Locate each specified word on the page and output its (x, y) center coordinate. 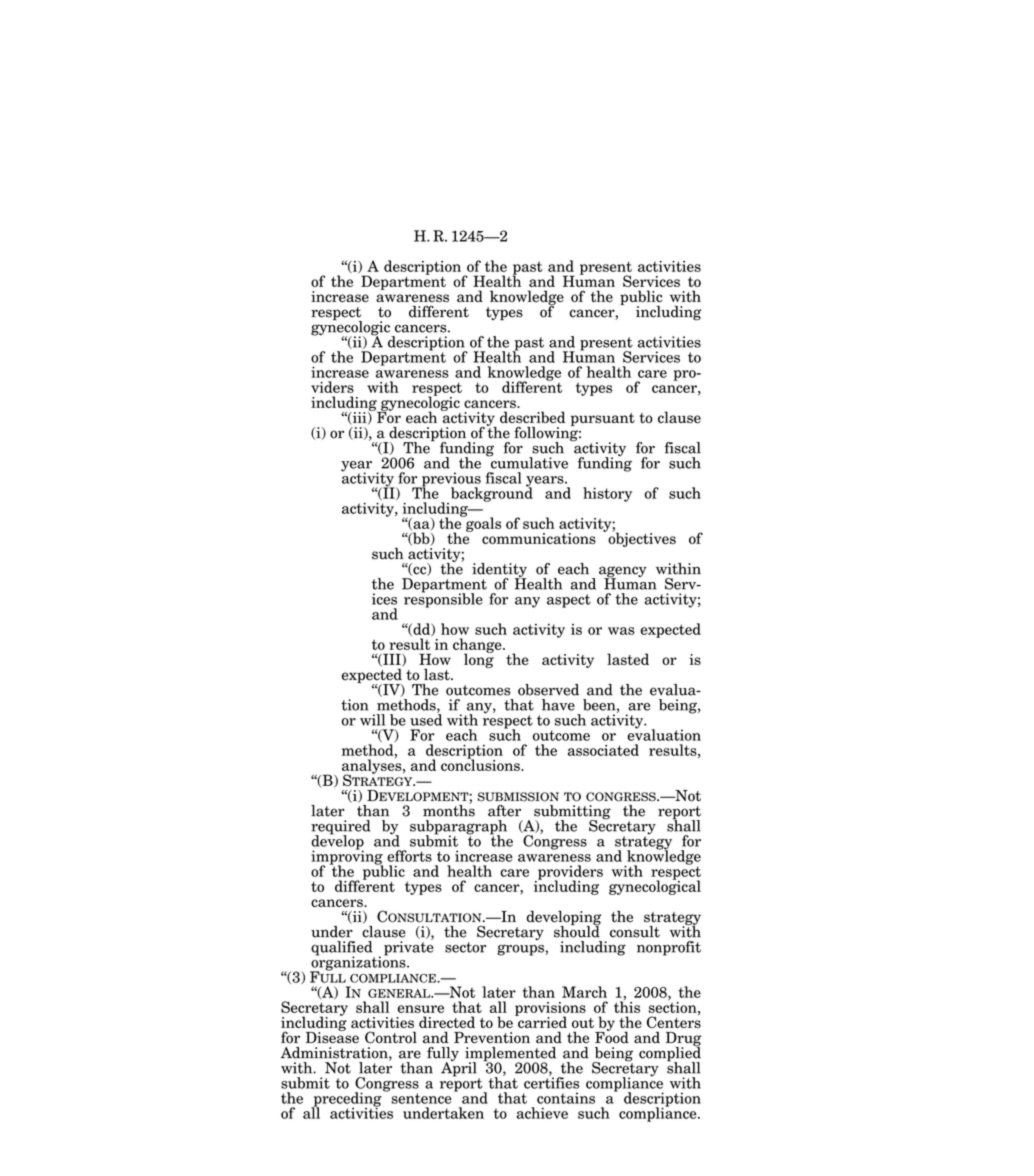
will (372, 720)
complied (670, 1054)
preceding (347, 1099)
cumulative (528, 462)
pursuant (603, 419)
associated (603, 750)
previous (450, 480)
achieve (542, 1113)
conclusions (481, 764)
